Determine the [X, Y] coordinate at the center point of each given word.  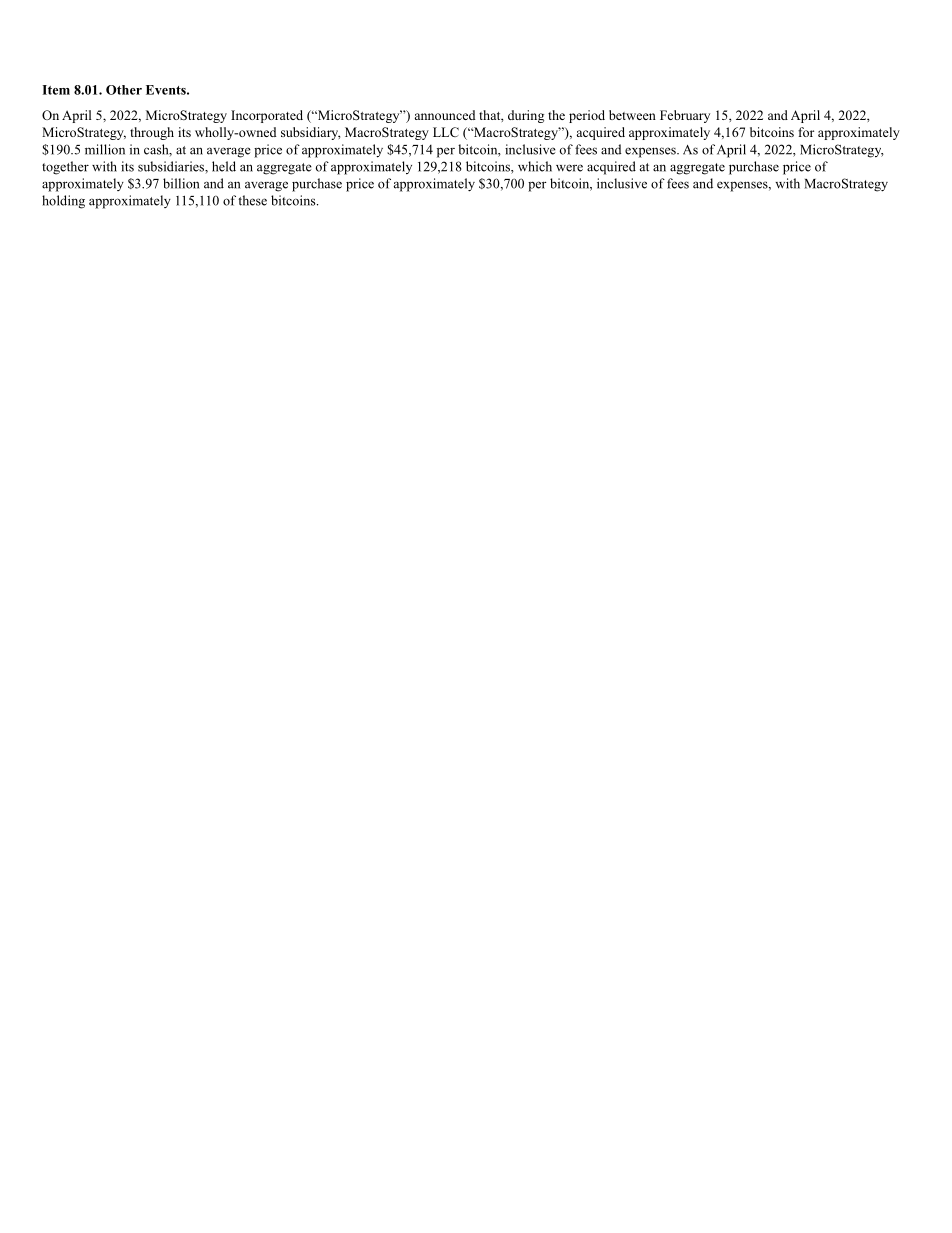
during [526, 116]
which [535, 166]
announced [445, 115]
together [65, 168]
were [569, 168]
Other [124, 90]
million [105, 149]
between [632, 115]
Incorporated [267, 116]
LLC [446, 132]
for [806, 132]
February [685, 116]
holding [63, 202]
